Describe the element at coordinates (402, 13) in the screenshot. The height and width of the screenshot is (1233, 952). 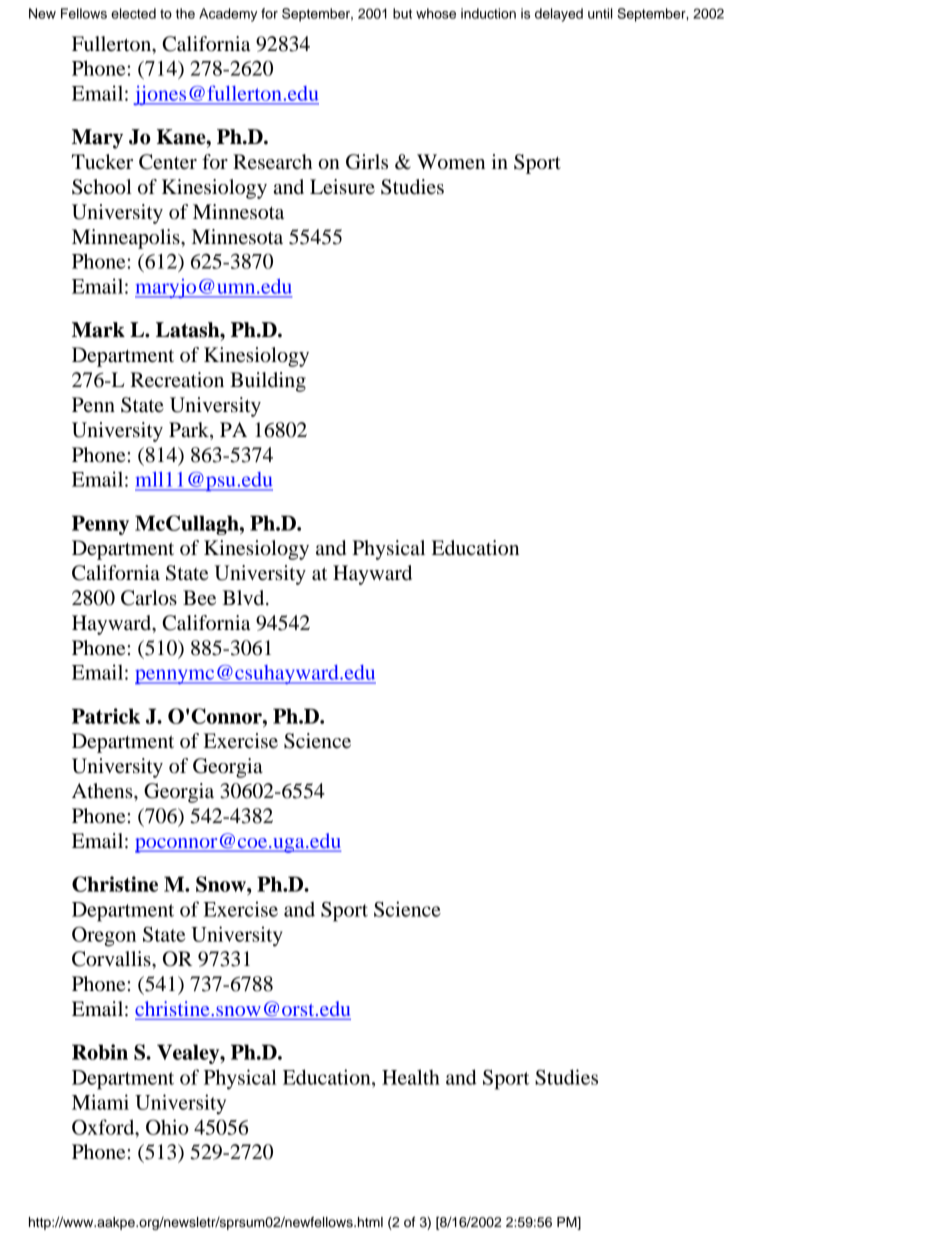
I see `but` at that location.
